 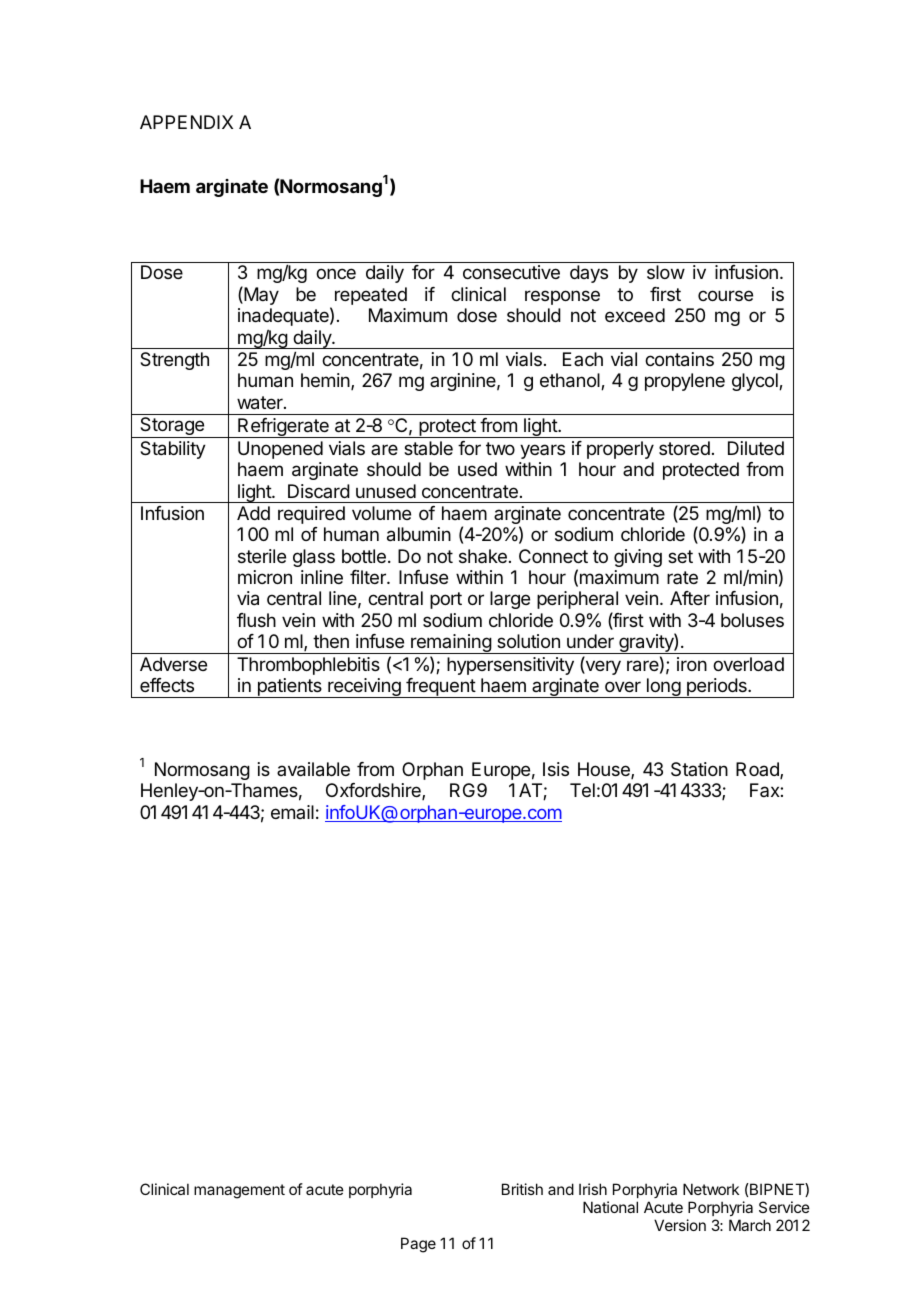 I want to click on Isis, so click(x=556, y=769).
